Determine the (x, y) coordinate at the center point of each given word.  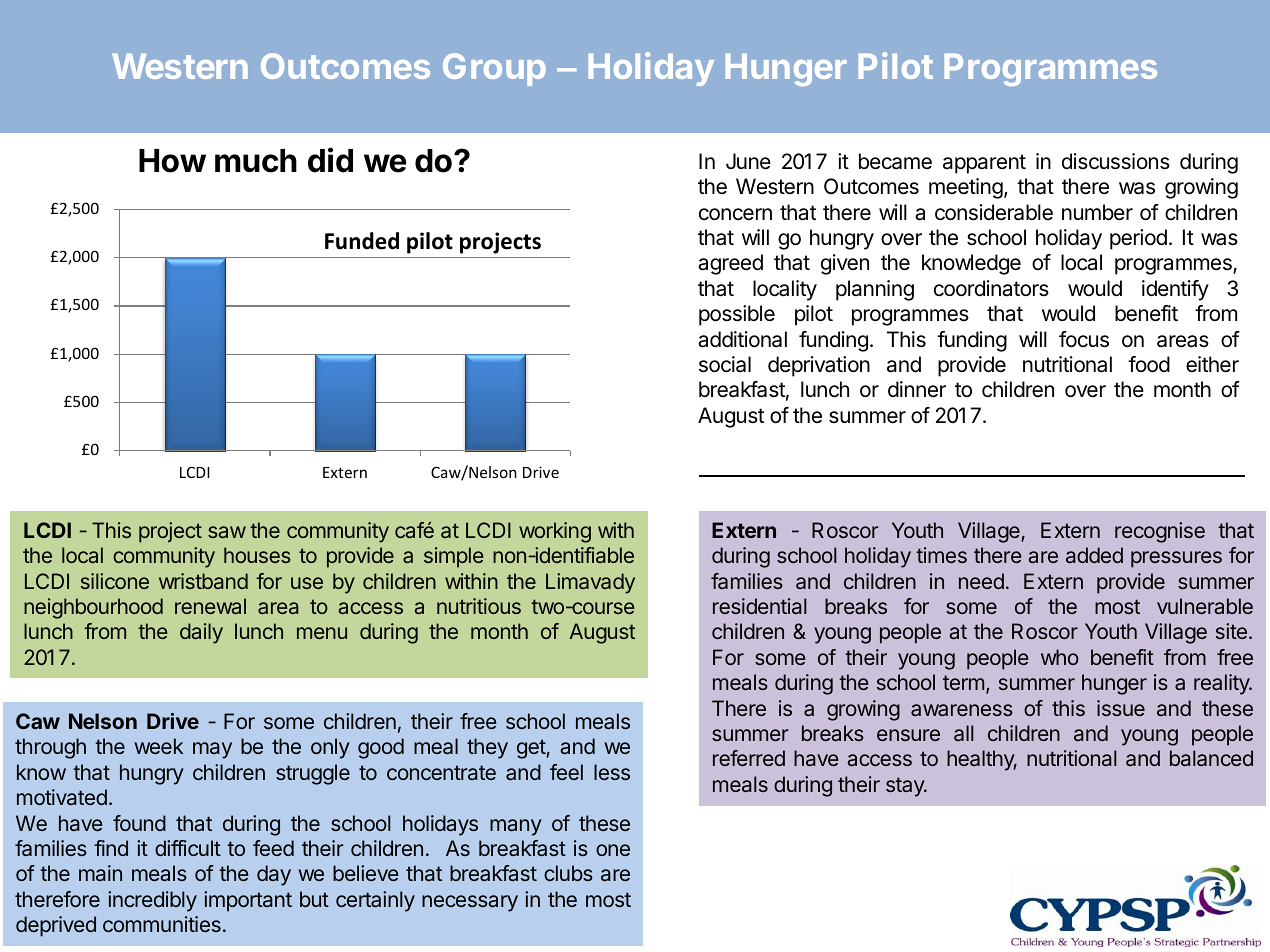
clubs (568, 873)
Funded (362, 241)
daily (201, 633)
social (725, 364)
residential (760, 606)
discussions (1116, 161)
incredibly (152, 901)
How (172, 161)
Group (494, 69)
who (1060, 657)
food (1149, 364)
